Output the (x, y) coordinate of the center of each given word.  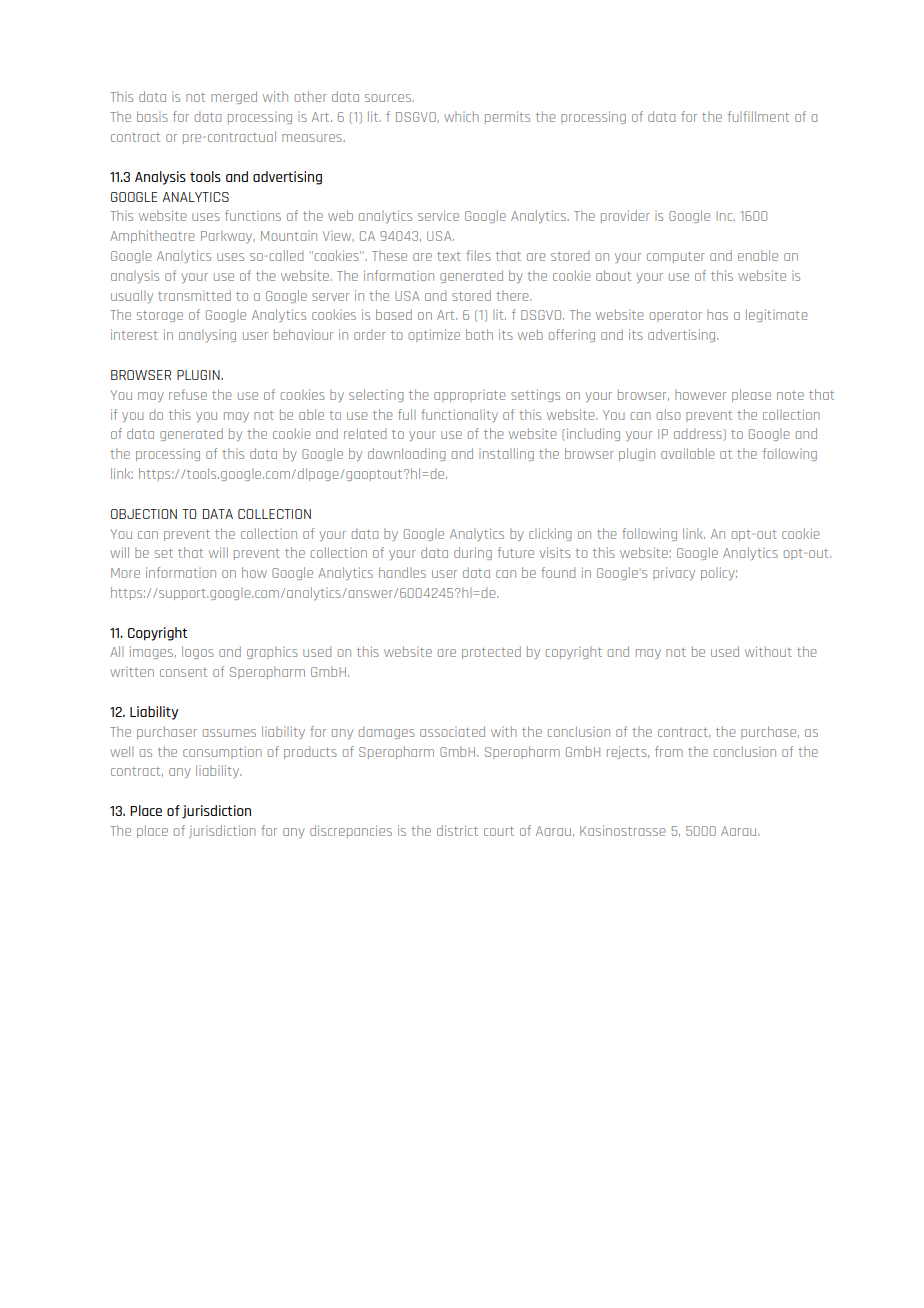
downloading (406, 454)
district (457, 830)
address (699, 434)
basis (152, 116)
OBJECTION (144, 514)
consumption (222, 752)
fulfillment (758, 116)
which (461, 116)
